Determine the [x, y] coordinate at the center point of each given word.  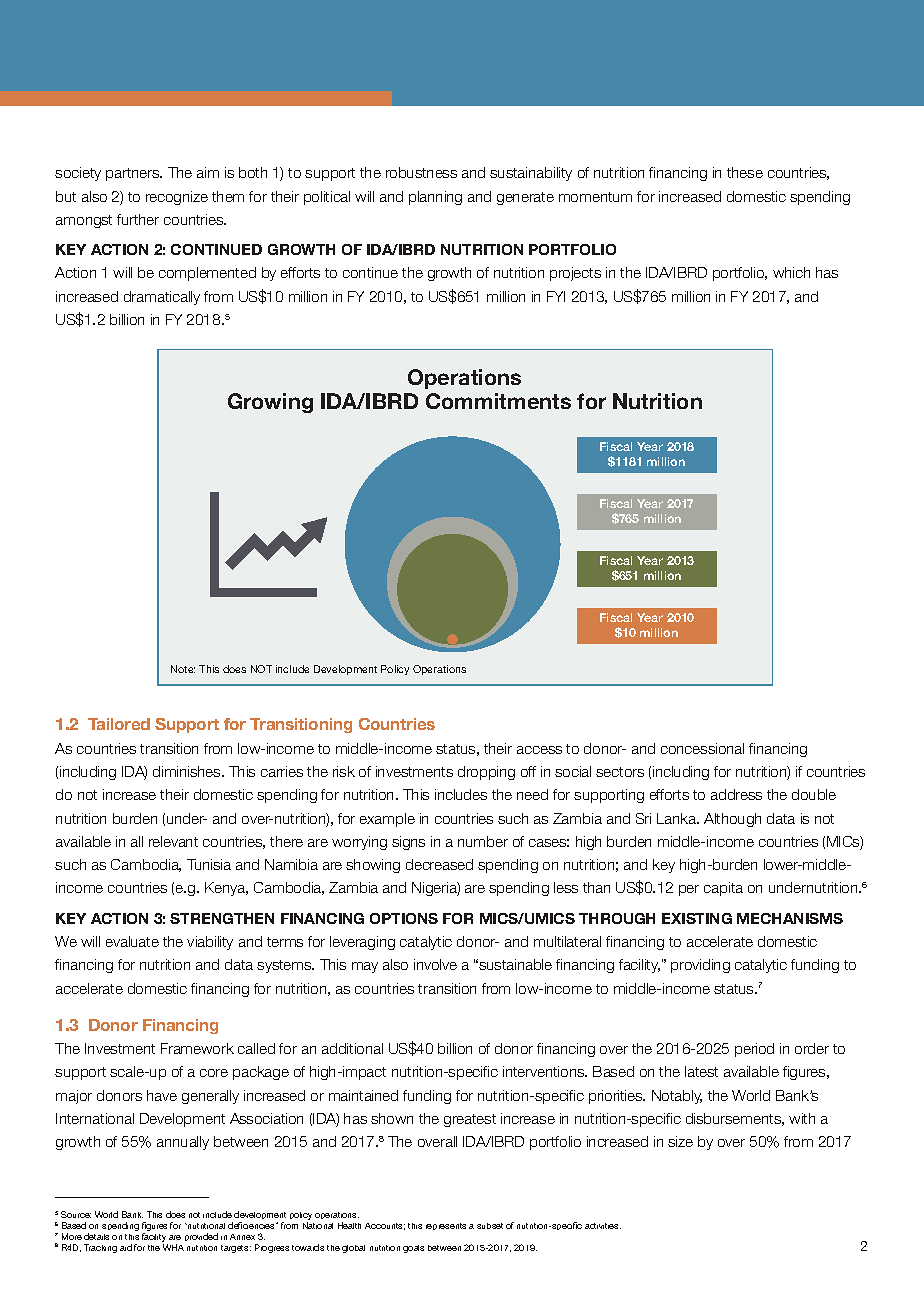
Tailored [119, 724]
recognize [177, 198]
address [736, 794]
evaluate [132, 941]
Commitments [498, 401]
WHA [173, 1247]
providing [700, 966]
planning [435, 198]
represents [446, 1226]
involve [435, 964]
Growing [270, 403]
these [745, 172]
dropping [486, 773]
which [791, 272]
